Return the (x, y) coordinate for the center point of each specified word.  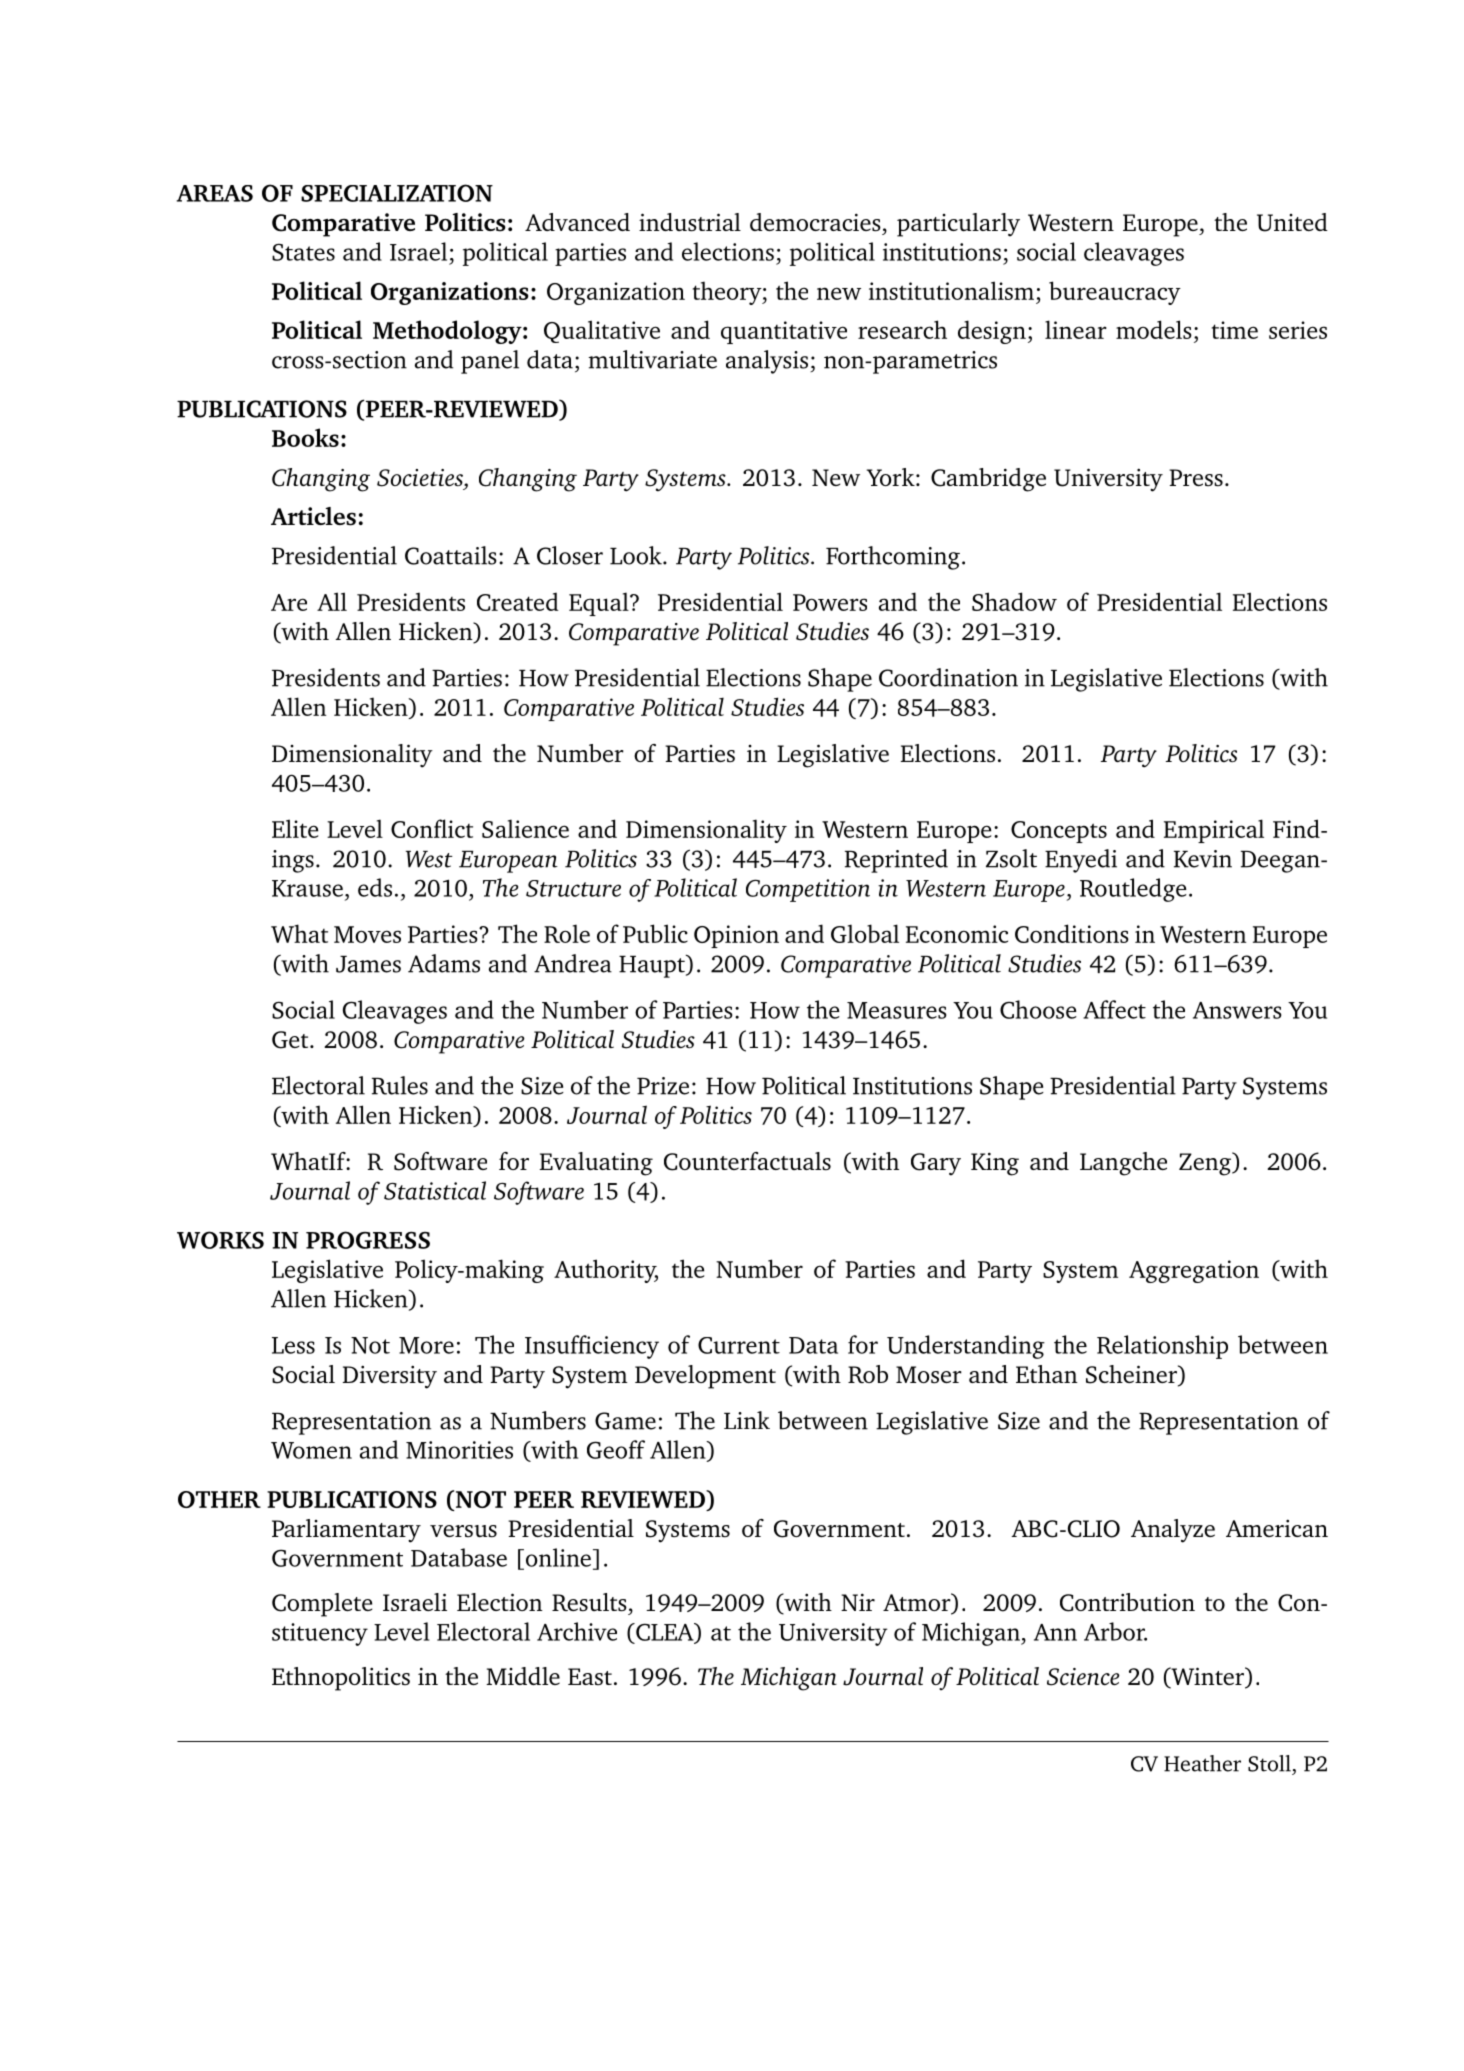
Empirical (1214, 831)
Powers (830, 602)
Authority (606, 1271)
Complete (322, 1605)
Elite (295, 828)
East (590, 1676)
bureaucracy (1115, 293)
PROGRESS (368, 1240)
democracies (815, 222)
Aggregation (1194, 1271)
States (303, 252)
